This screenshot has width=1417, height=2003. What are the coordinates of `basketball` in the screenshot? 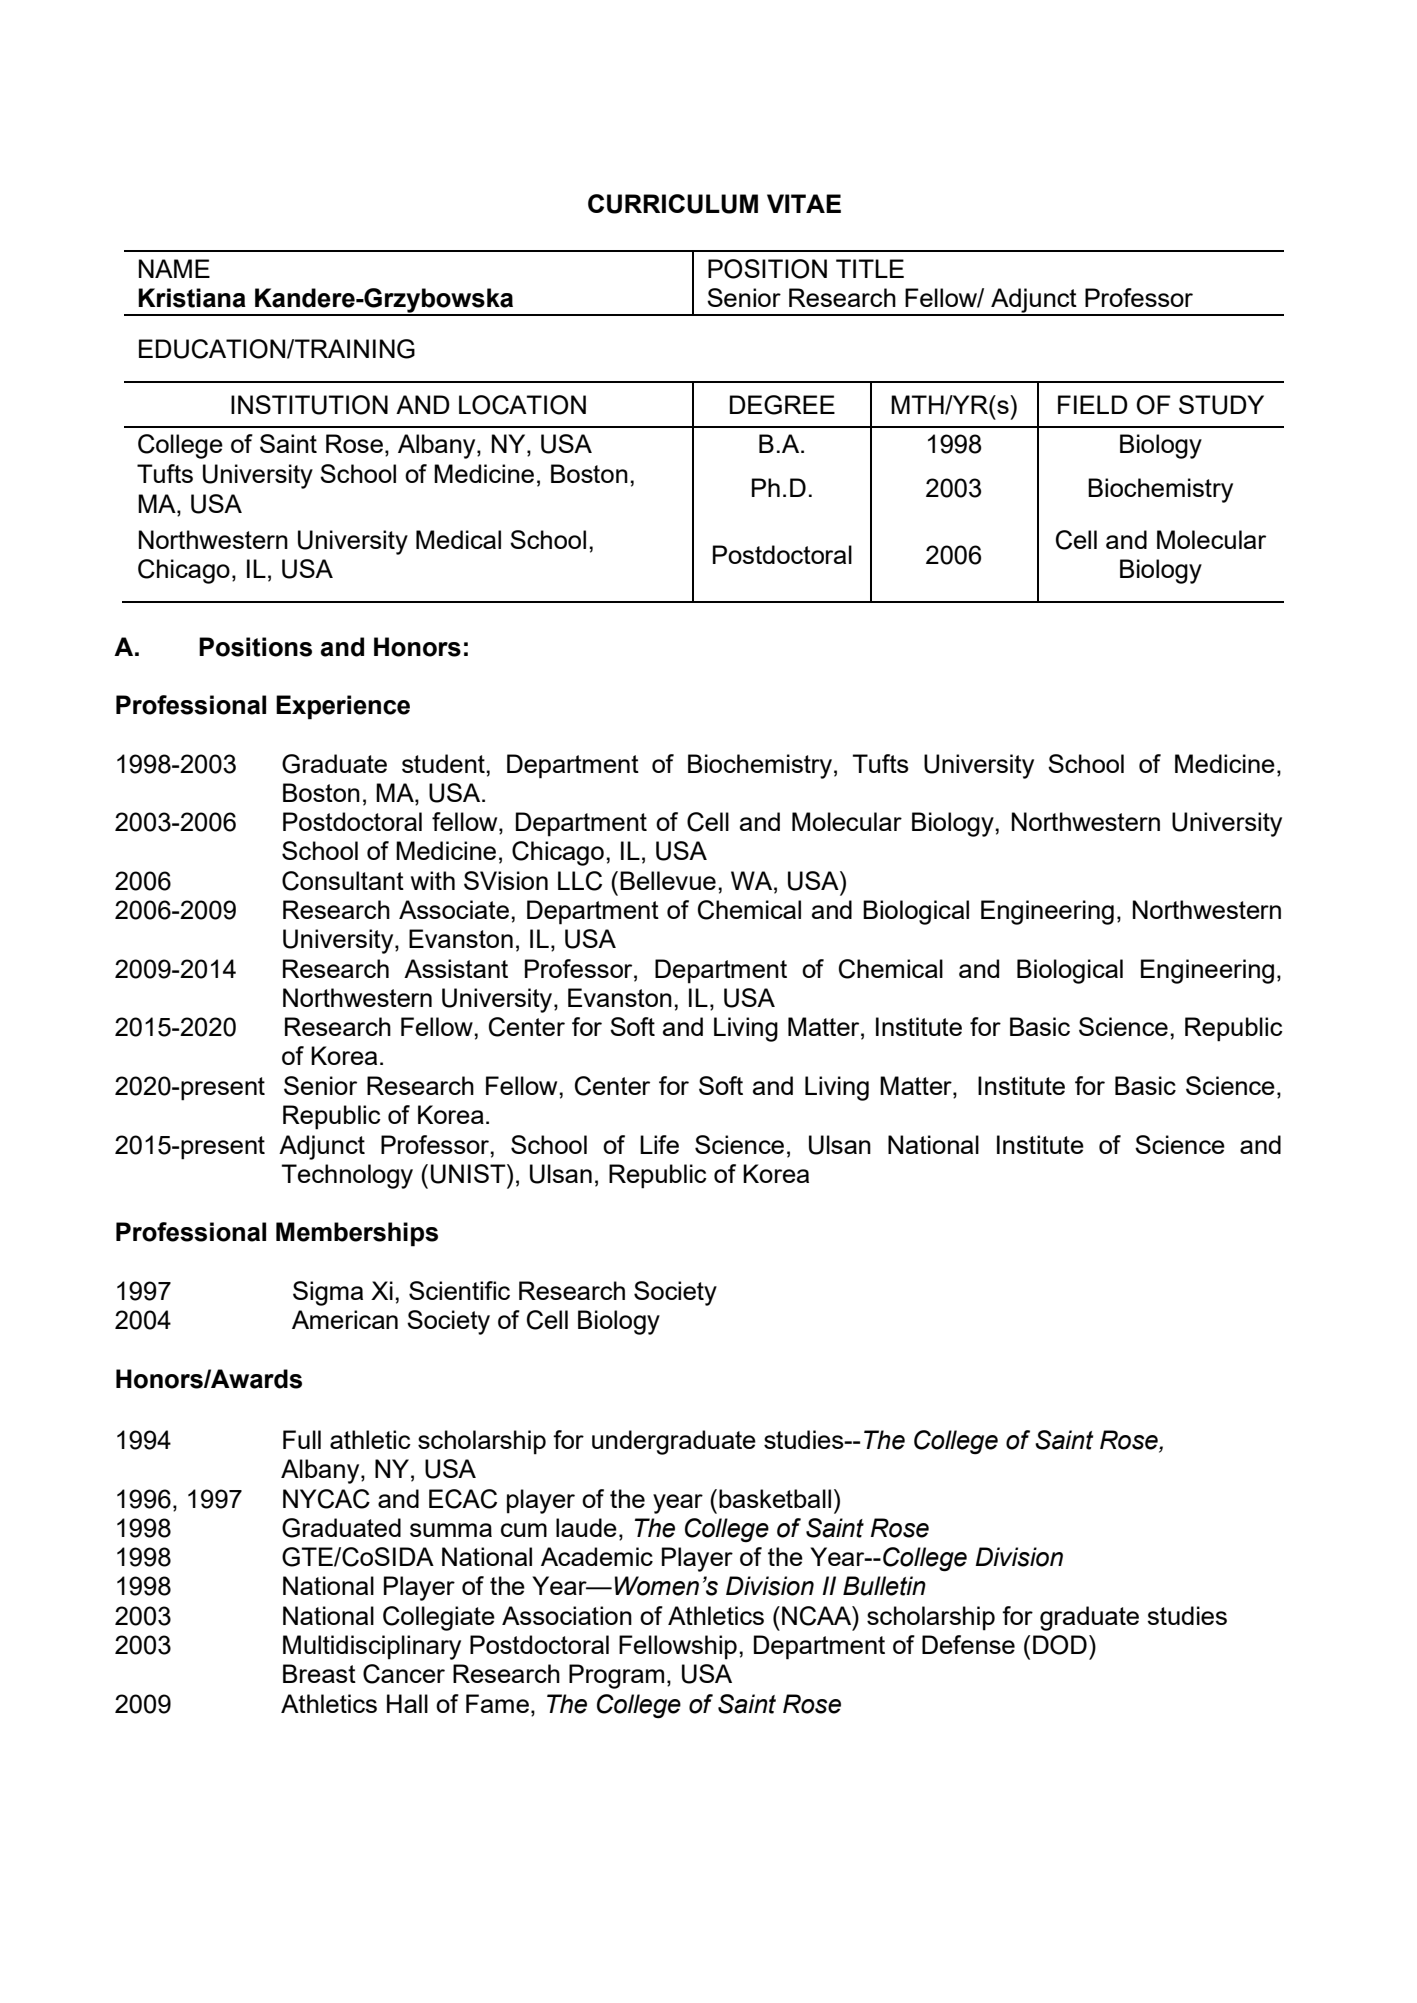 It's located at (775, 1498).
